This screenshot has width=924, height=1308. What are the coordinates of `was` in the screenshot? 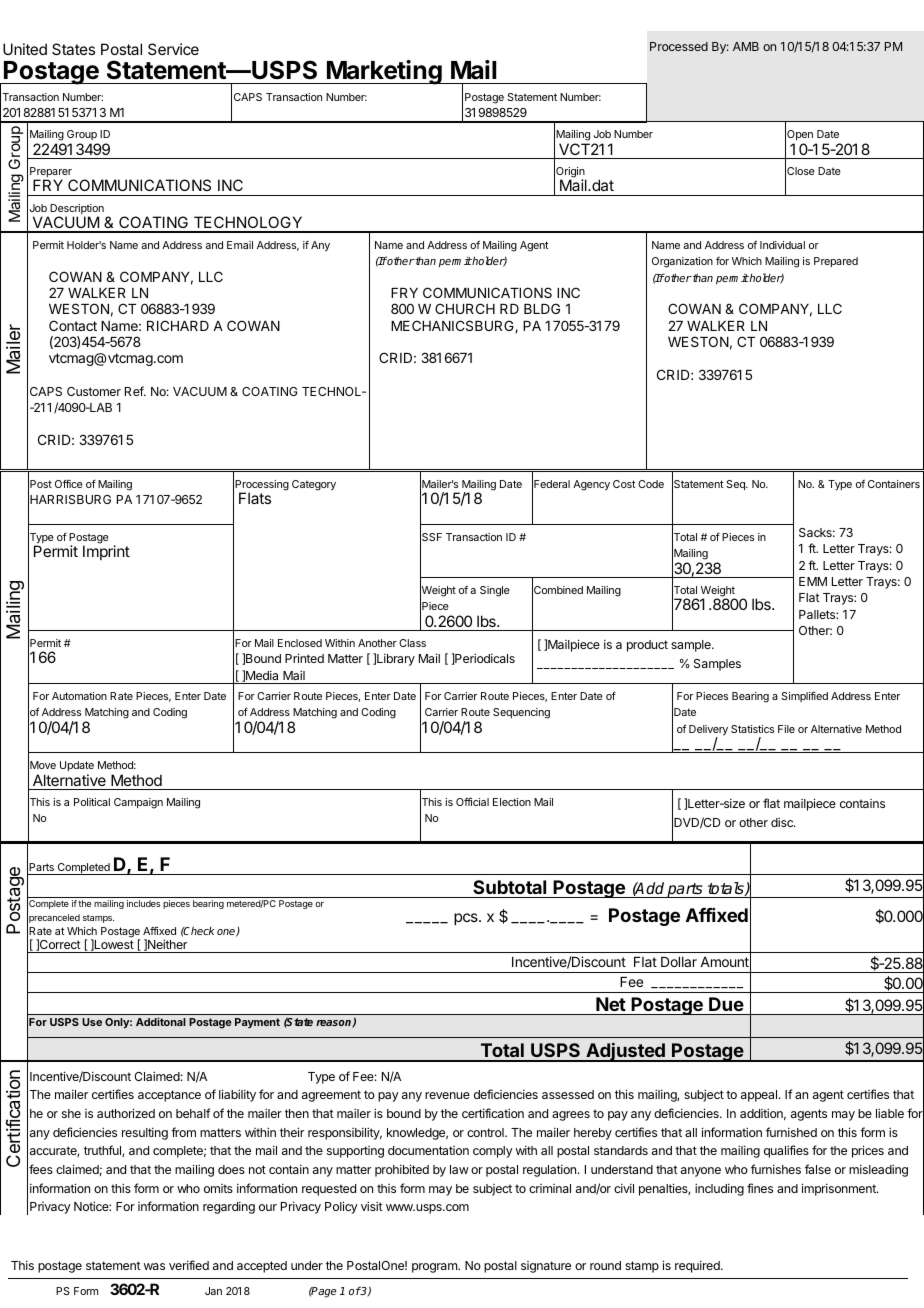 It's located at (154, 1266).
